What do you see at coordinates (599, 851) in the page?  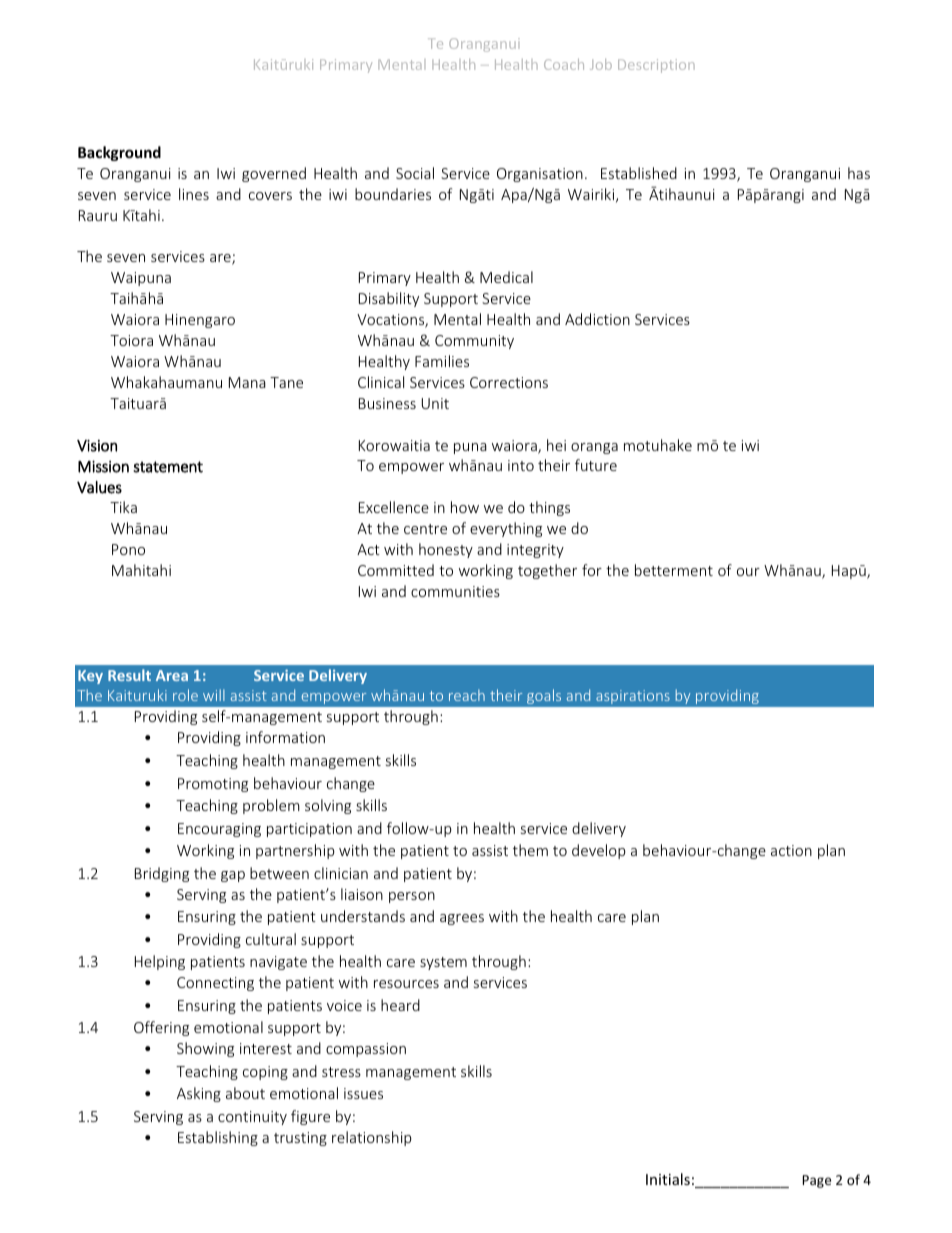 I see `develop` at bounding box center [599, 851].
